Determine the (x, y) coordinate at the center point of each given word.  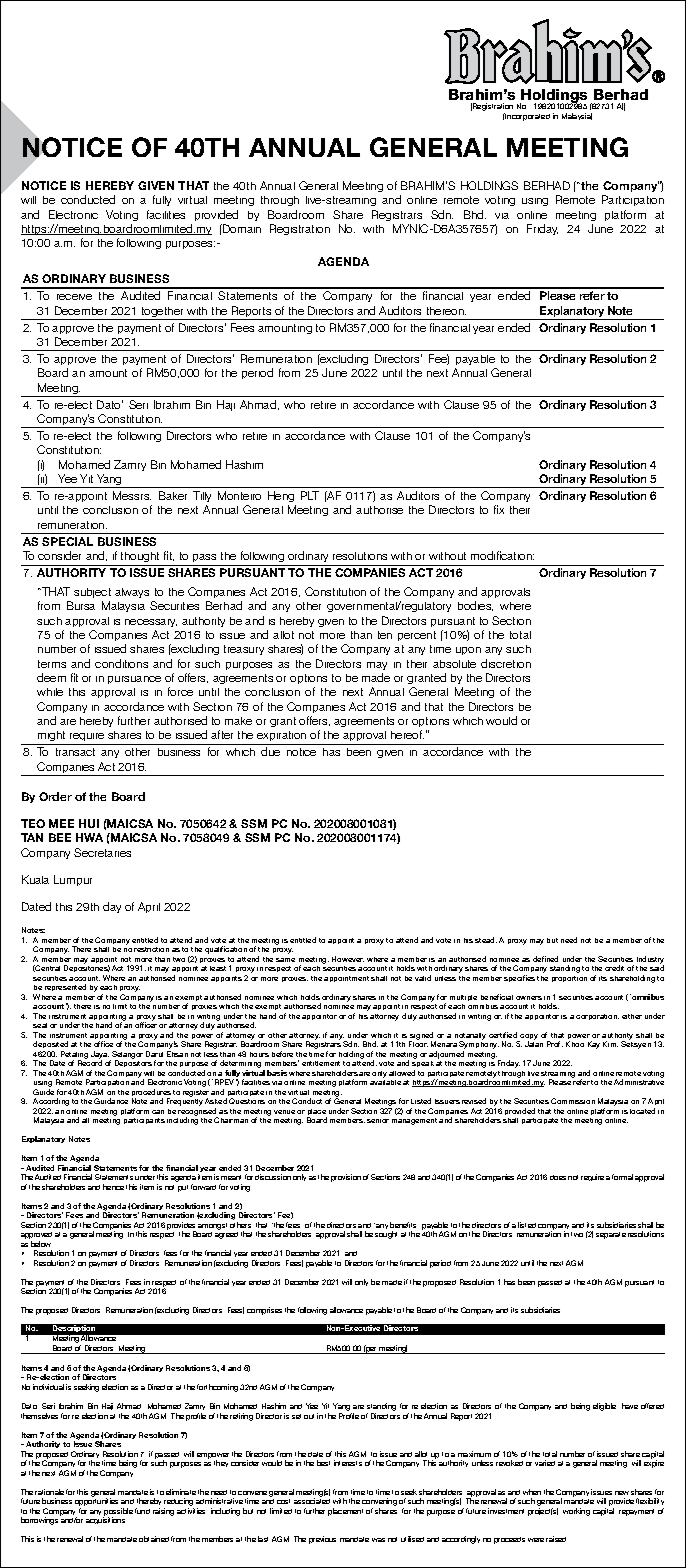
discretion (506, 663)
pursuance (134, 680)
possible (118, 1513)
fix (499, 509)
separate (611, 1235)
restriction (151, 949)
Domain (241, 228)
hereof (407, 734)
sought (386, 1235)
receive (74, 297)
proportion (569, 979)
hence (113, 1187)
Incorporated (527, 117)
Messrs (132, 495)
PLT (310, 495)
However (348, 959)
